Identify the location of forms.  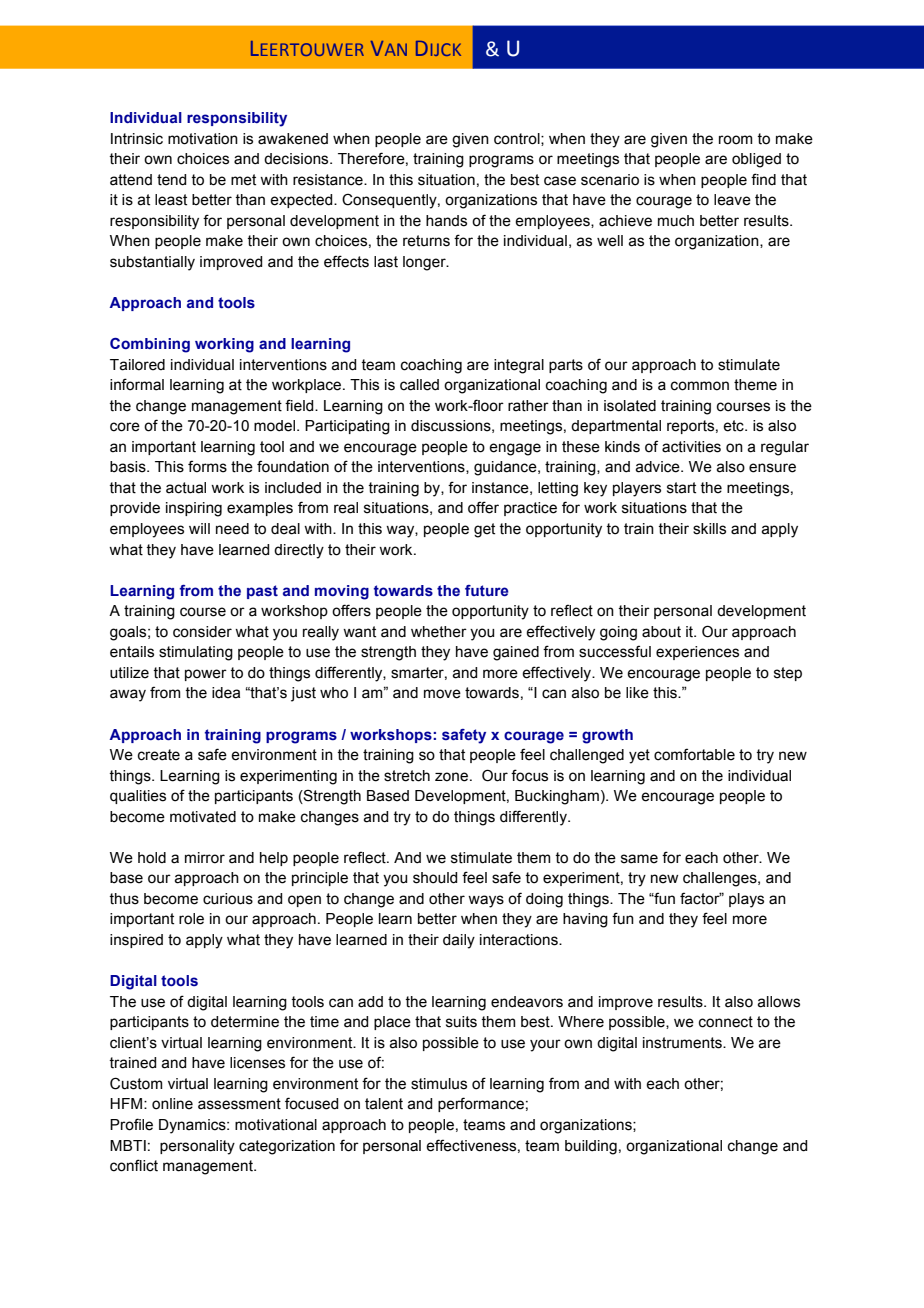
(207, 466).
